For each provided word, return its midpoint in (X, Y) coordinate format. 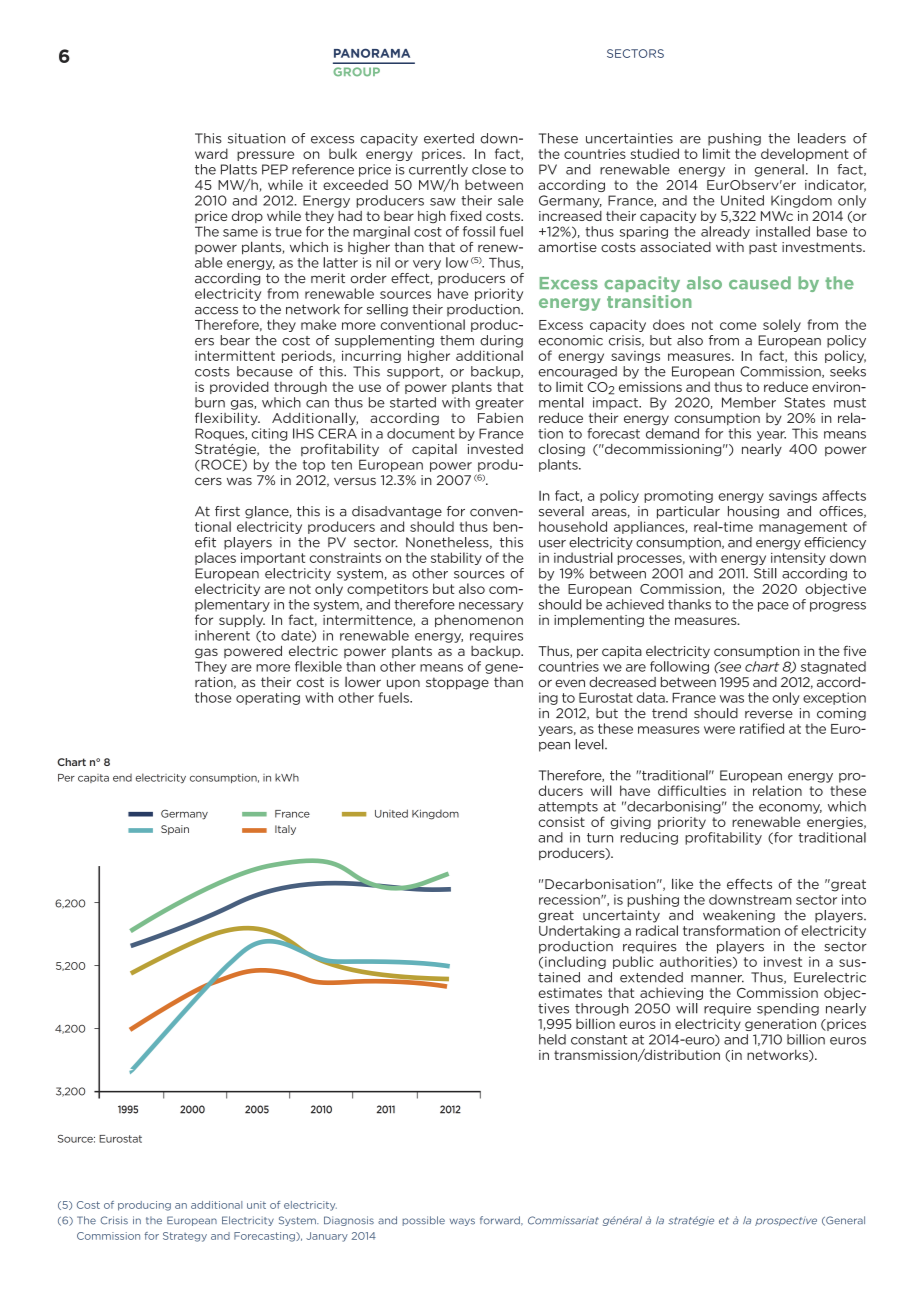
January (327, 1237)
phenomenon (479, 620)
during (501, 341)
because (265, 371)
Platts (239, 169)
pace (773, 607)
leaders (822, 138)
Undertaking (579, 931)
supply (242, 621)
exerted (449, 138)
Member (749, 402)
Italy (285, 830)
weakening (739, 916)
